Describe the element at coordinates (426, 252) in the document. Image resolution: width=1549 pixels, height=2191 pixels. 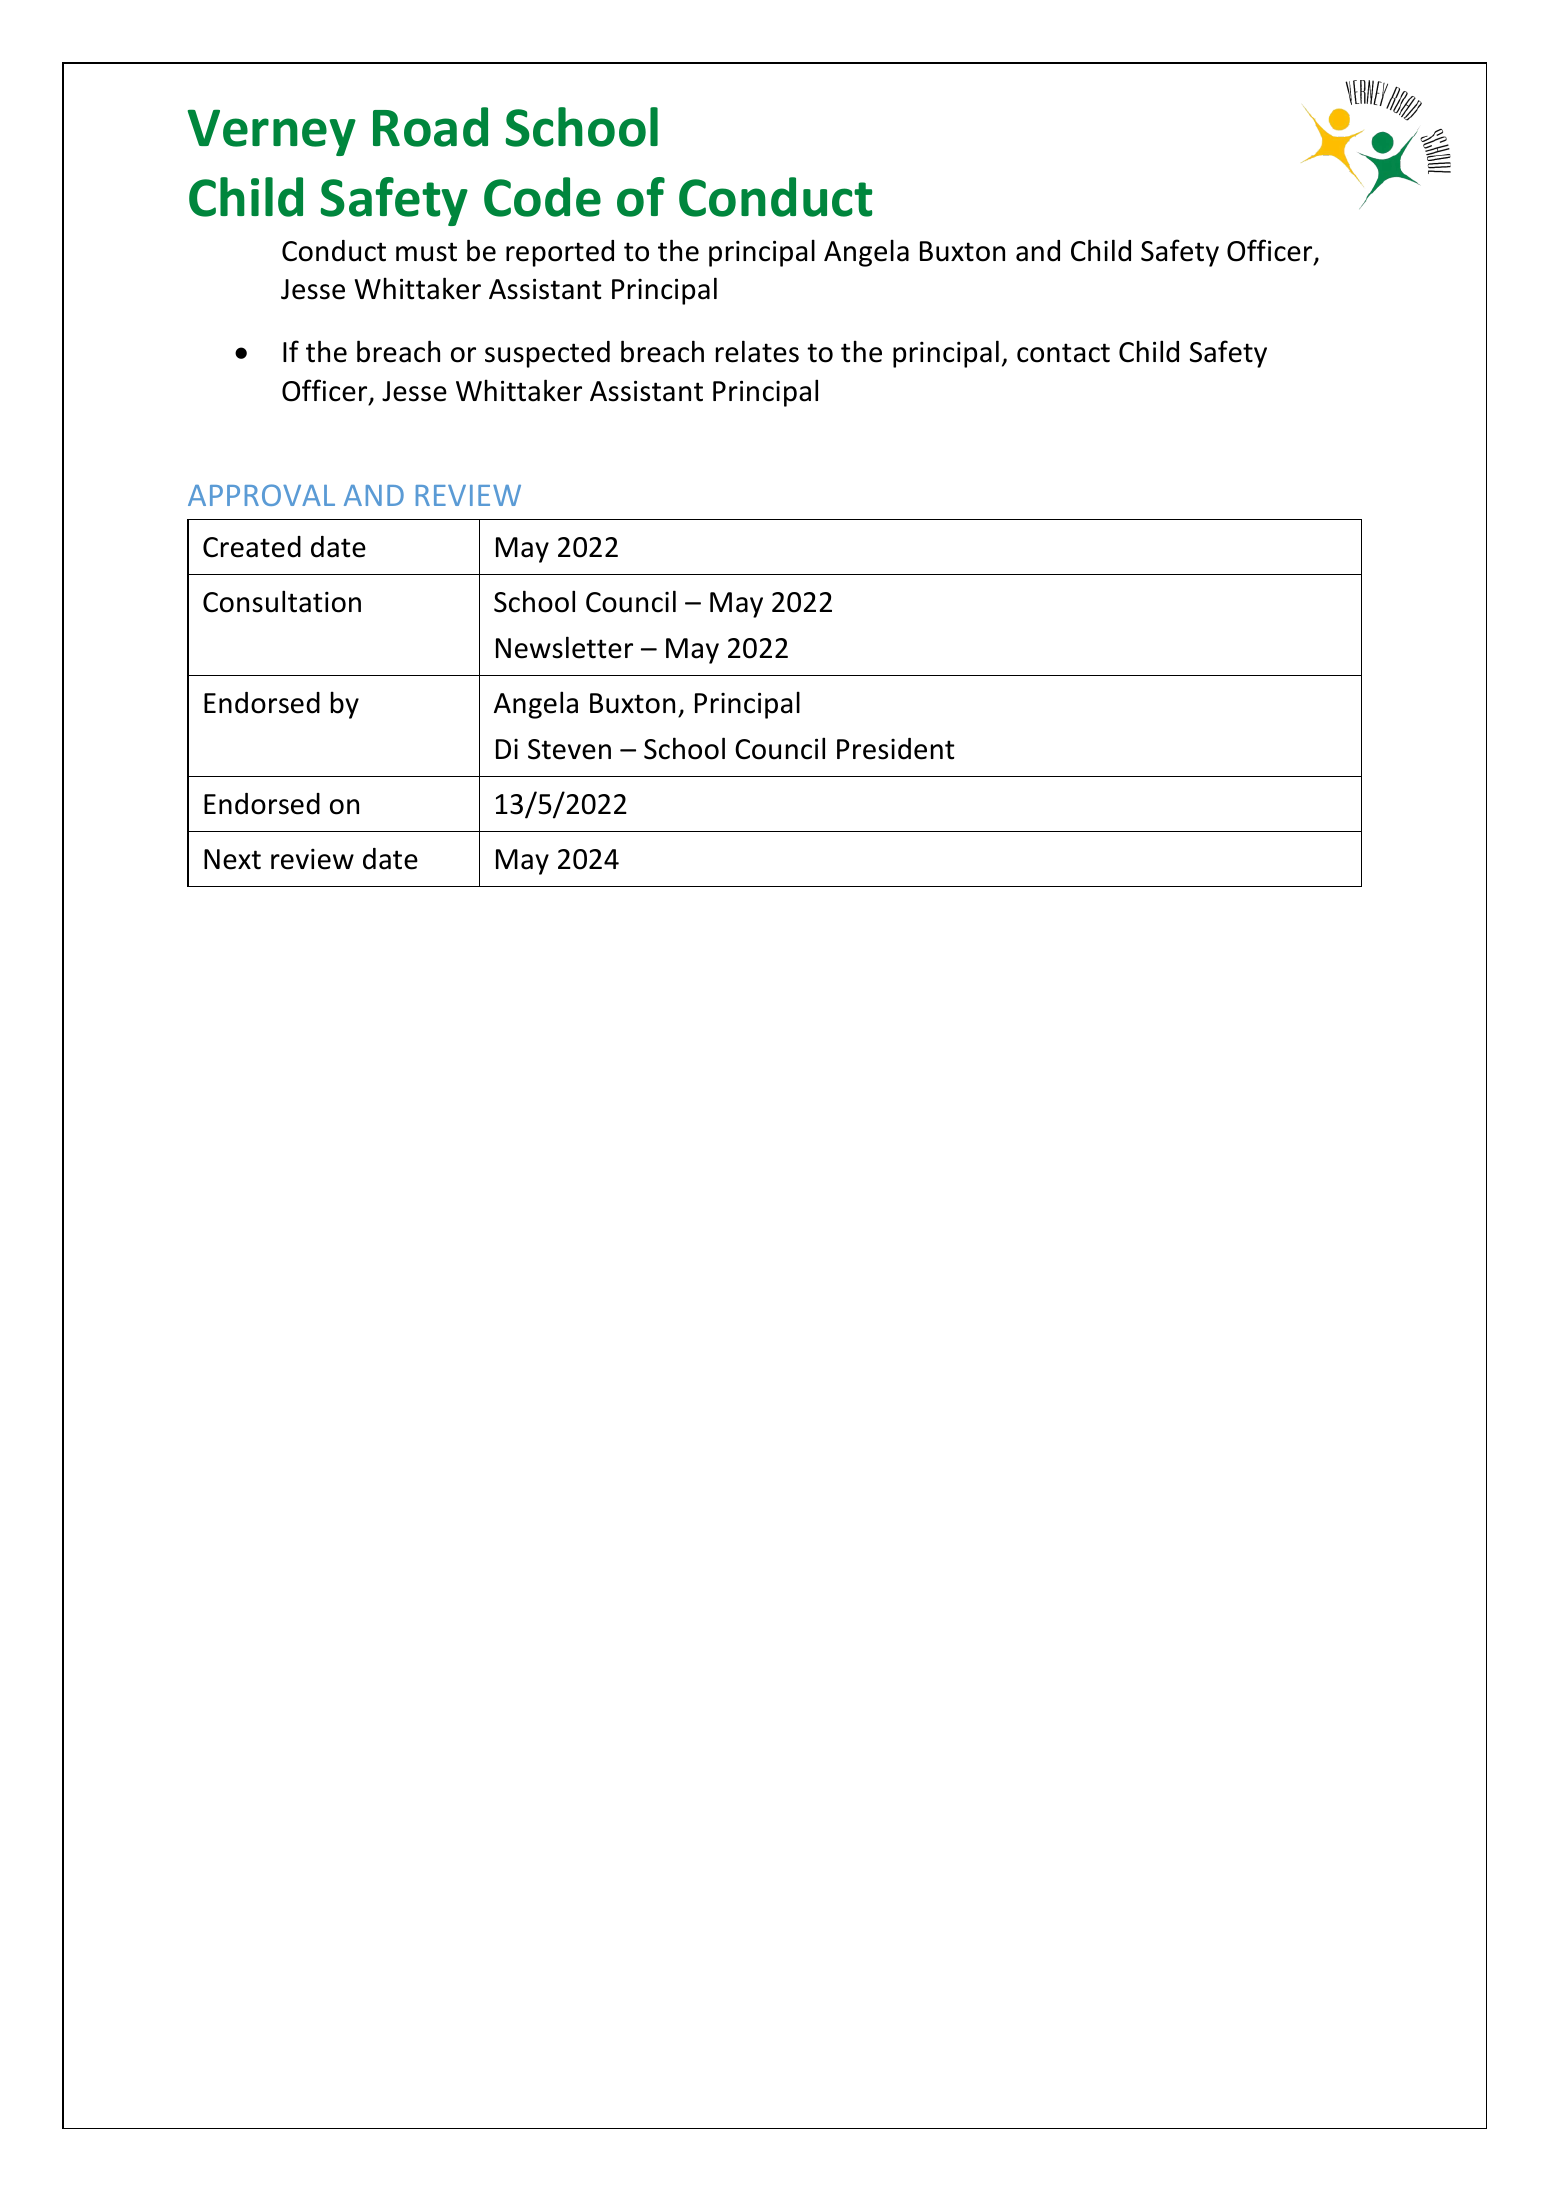
I see `must` at that location.
